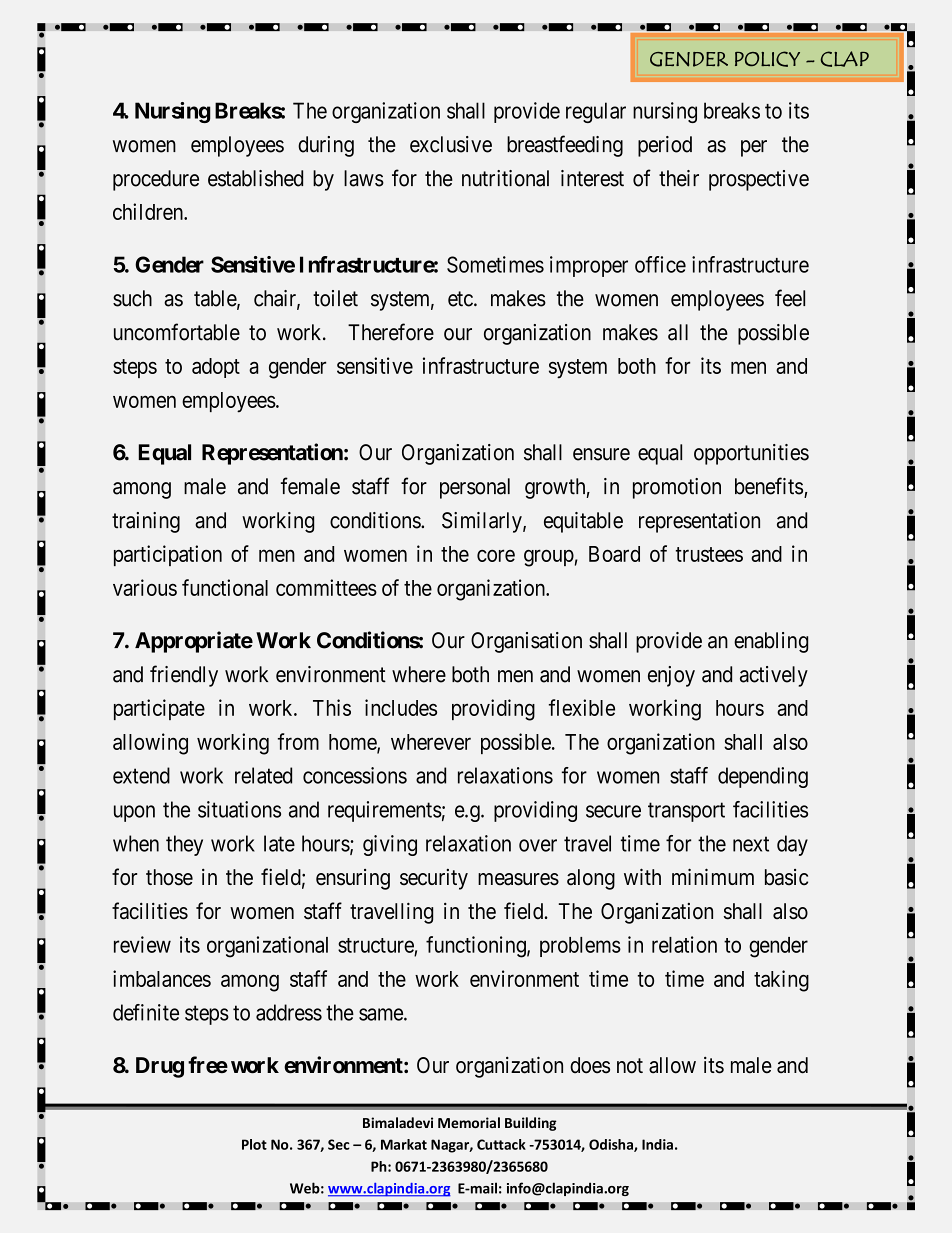  I want to click on POLICY, so click(767, 59).
